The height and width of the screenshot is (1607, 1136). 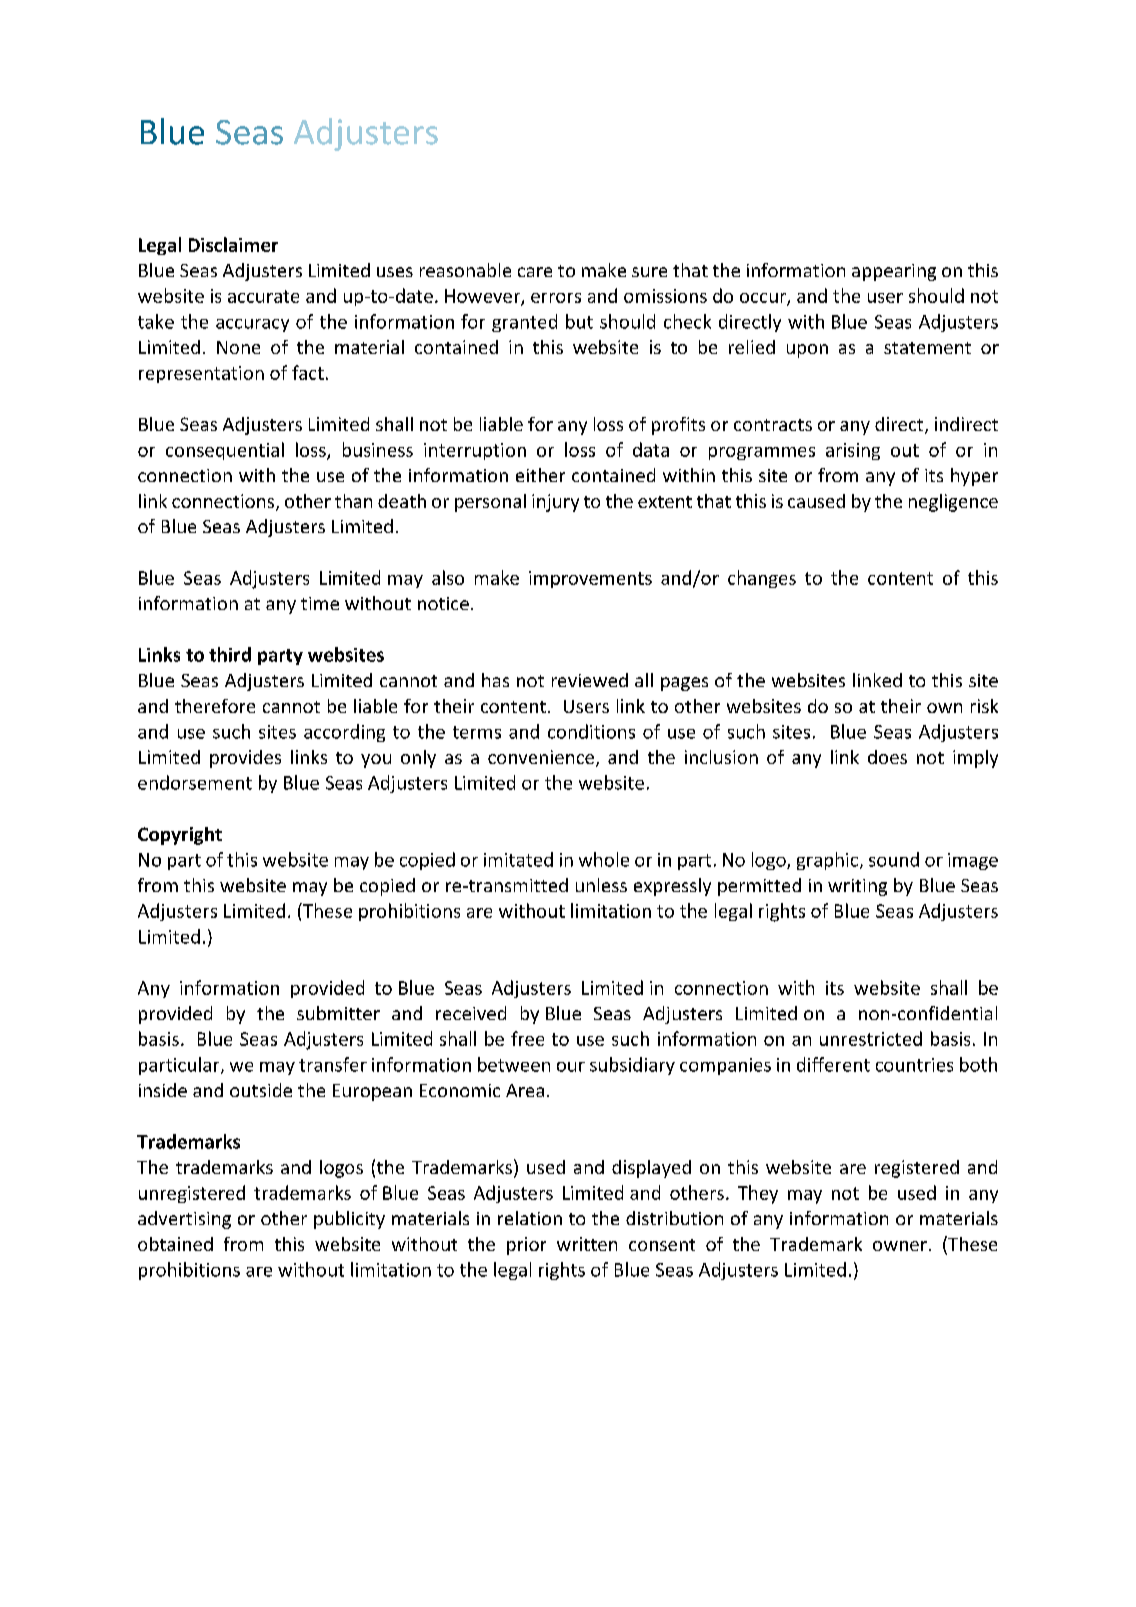 I want to click on writing, so click(x=857, y=887).
